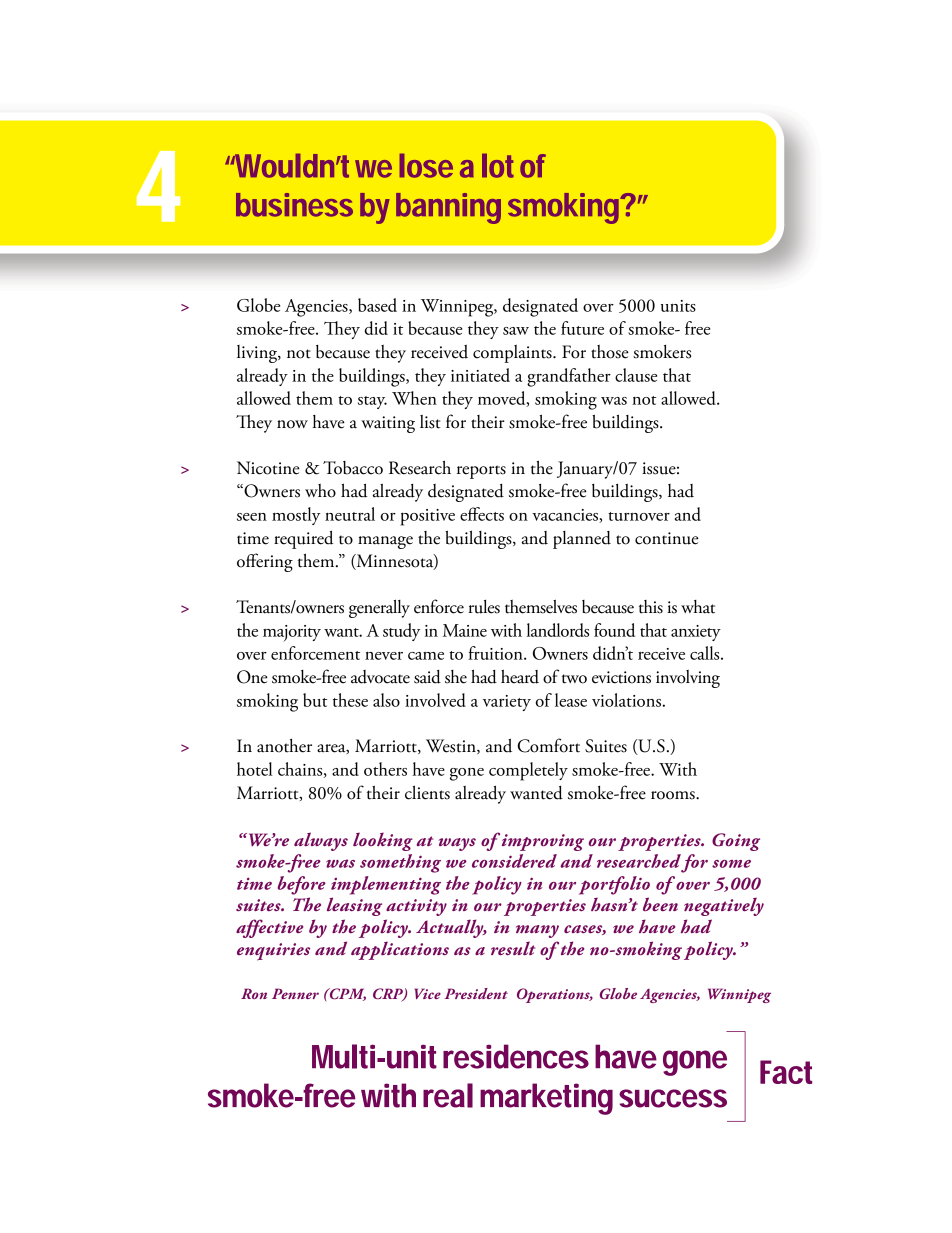  What do you see at coordinates (294, 205) in the screenshot?
I see `business` at bounding box center [294, 205].
